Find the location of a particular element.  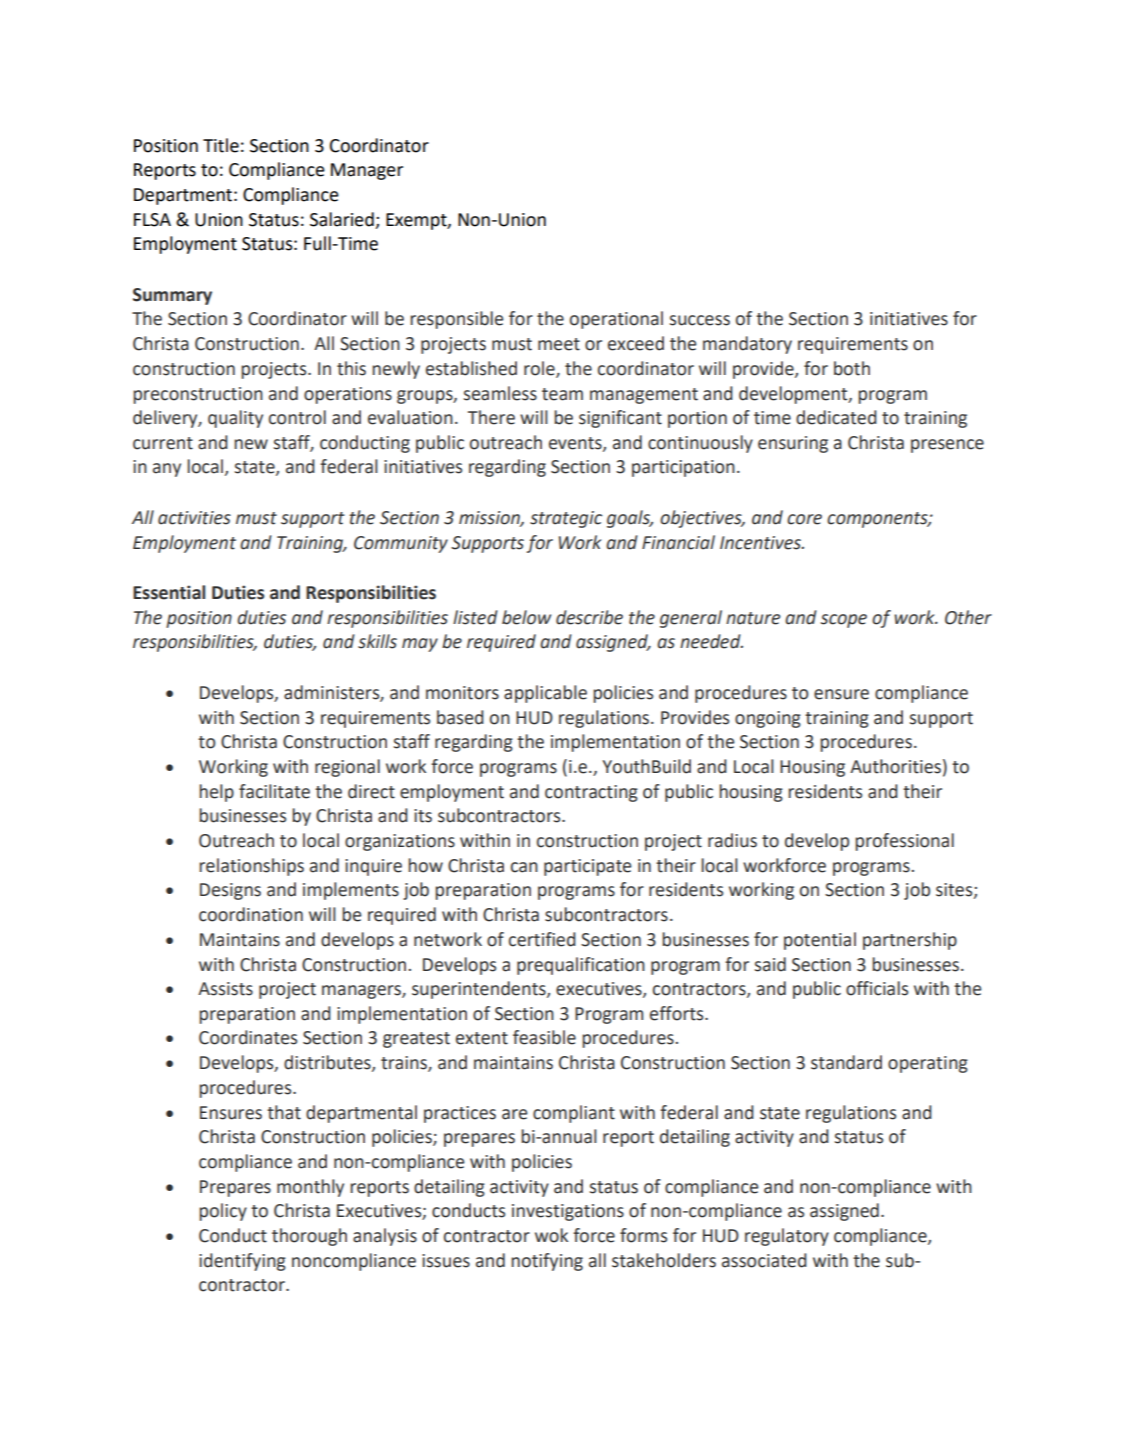

dedicated is located at coordinates (836, 417).
